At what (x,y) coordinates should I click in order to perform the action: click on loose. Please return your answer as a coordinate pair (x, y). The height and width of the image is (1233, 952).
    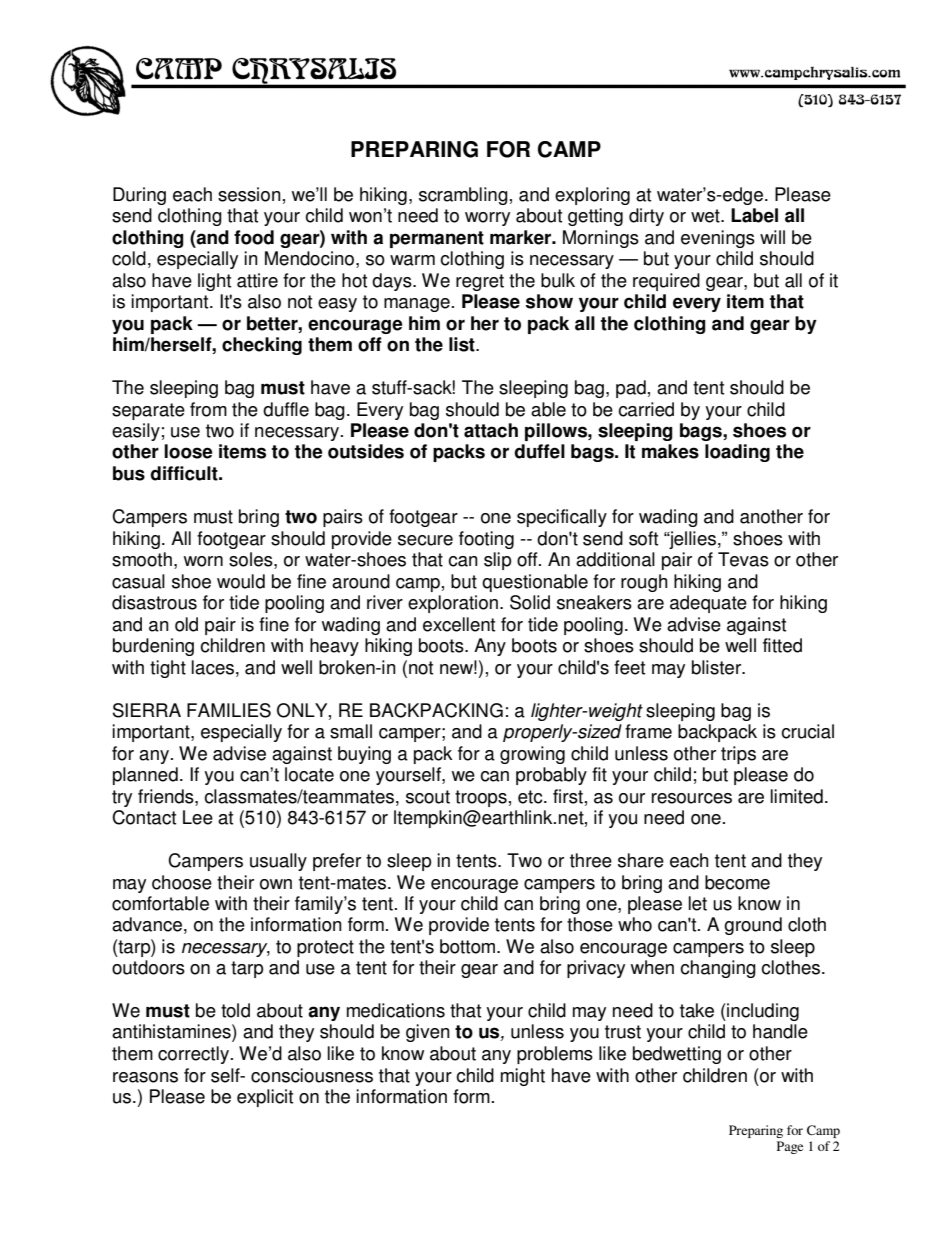
    Looking at the image, I should click on (188, 451).
